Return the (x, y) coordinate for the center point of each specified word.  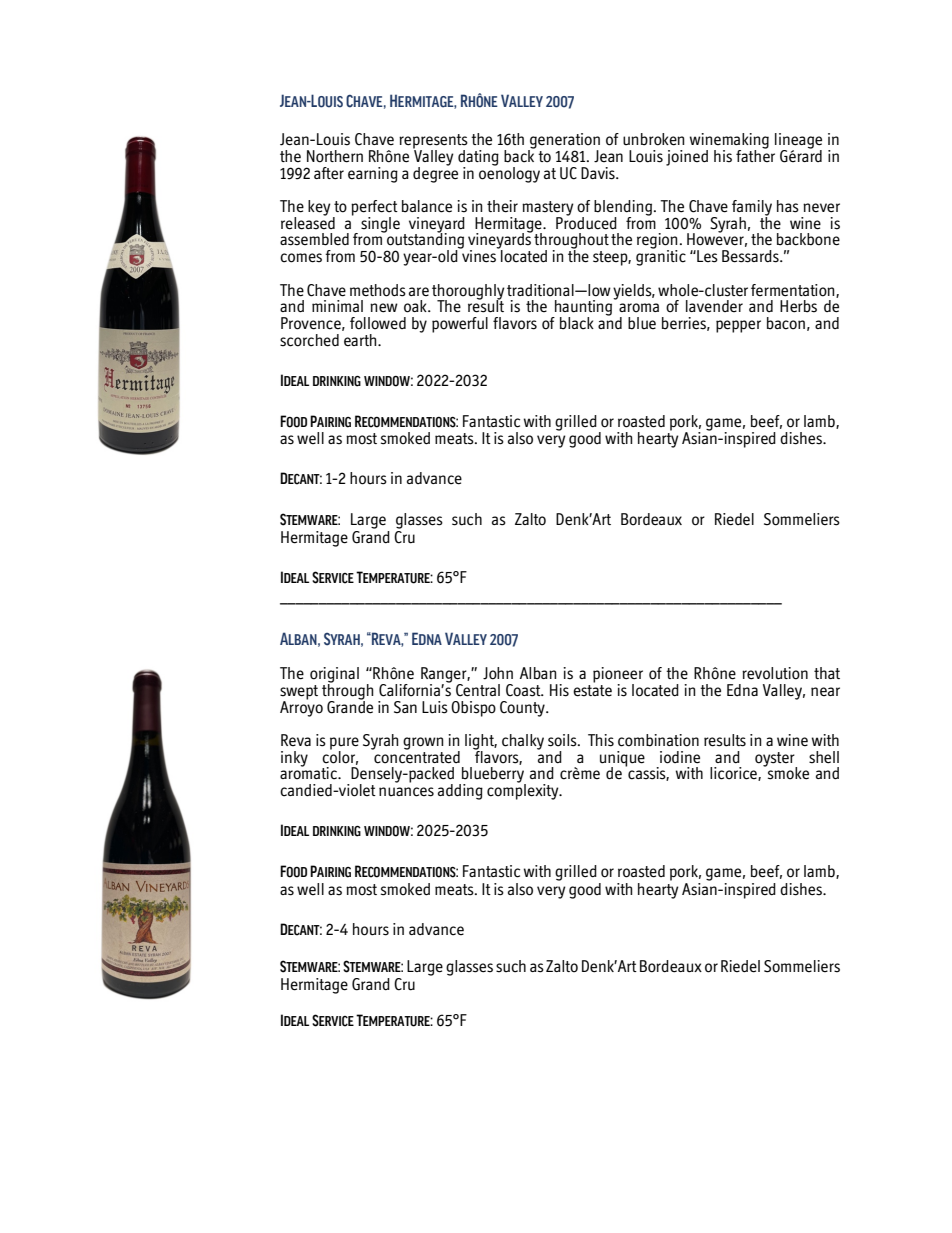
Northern (335, 156)
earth (361, 340)
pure (344, 744)
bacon (786, 323)
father (755, 154)
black (577, 323)
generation (564, 142)
